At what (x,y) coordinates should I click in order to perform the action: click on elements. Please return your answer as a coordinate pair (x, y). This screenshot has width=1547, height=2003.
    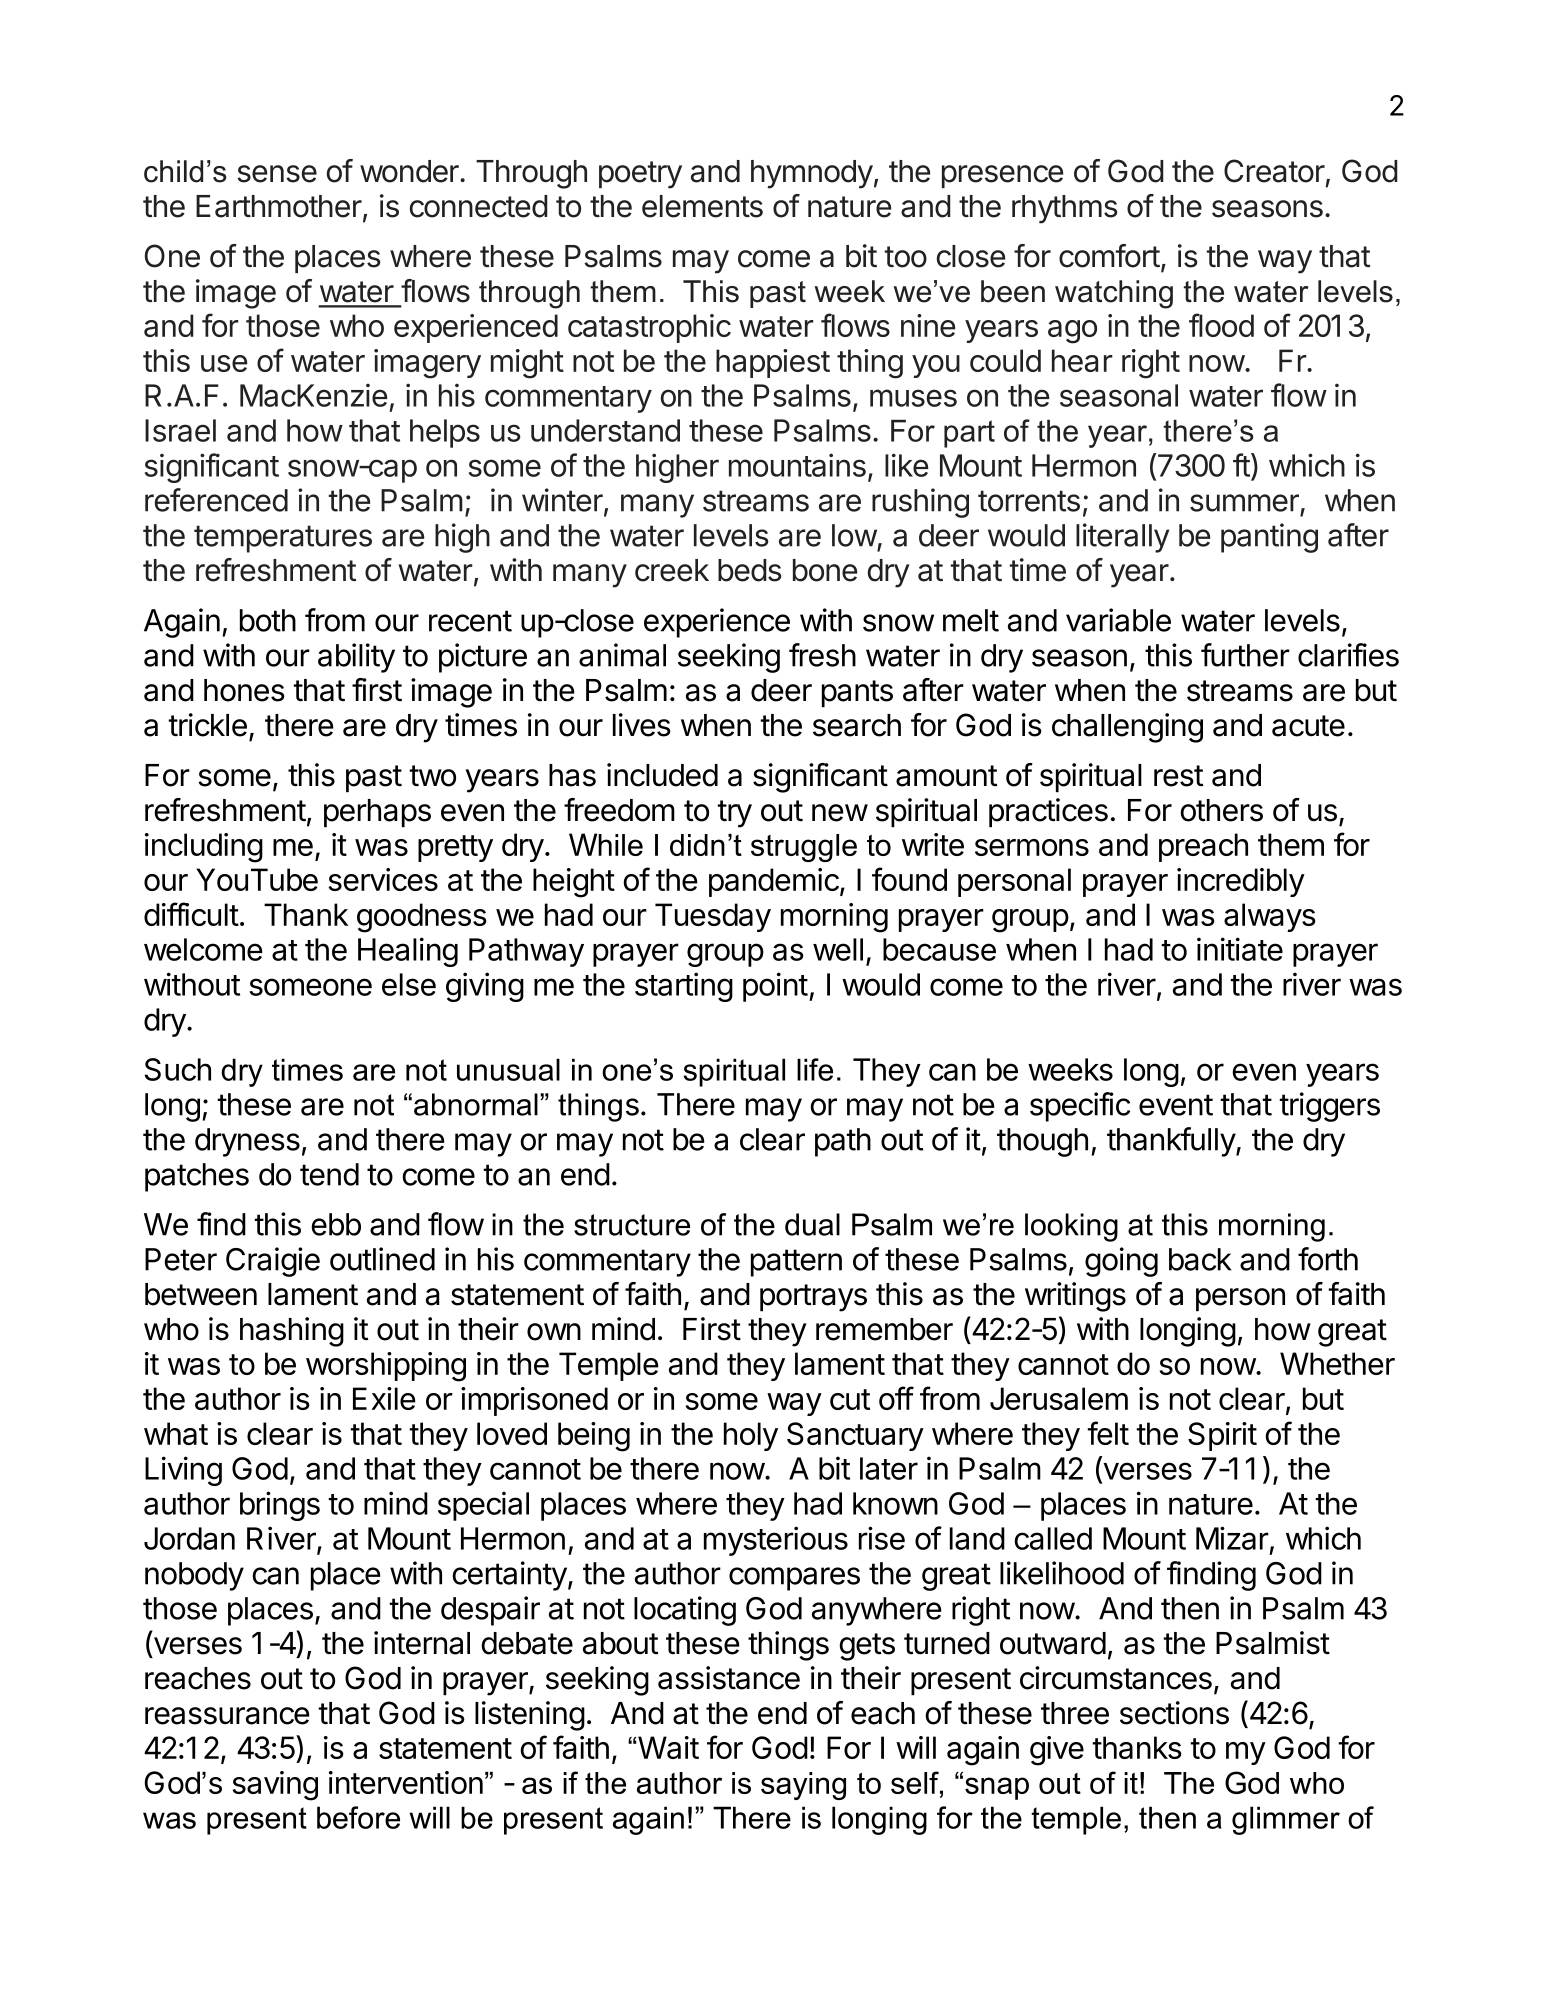
    Looking at the image, I should click on (702, 206).
